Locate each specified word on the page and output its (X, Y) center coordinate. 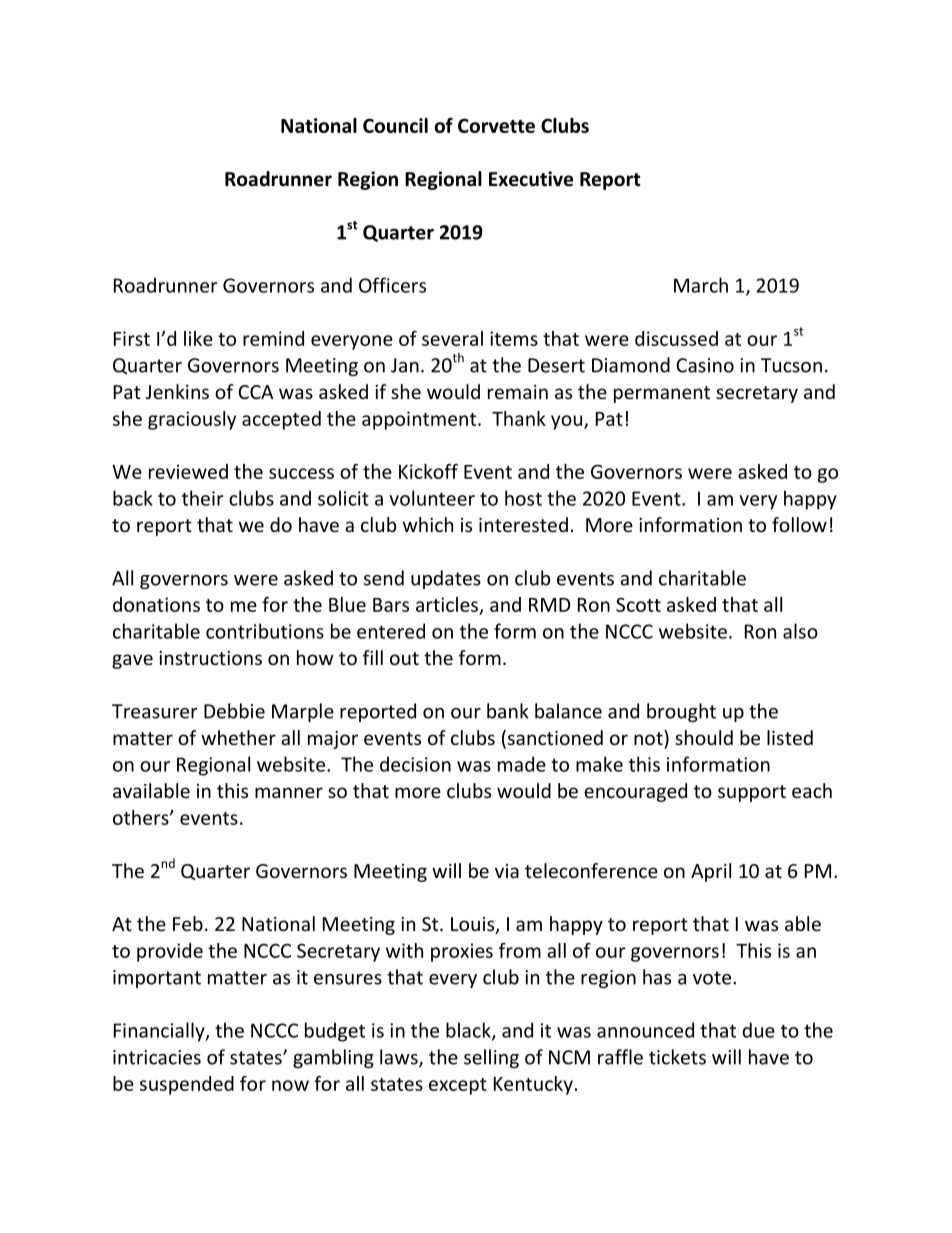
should (704, 737)
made (522, 764)
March (701, 285)
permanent (662, 394)
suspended (187, 1085)
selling (491, 1058)
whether (238, 737)
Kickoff (428, 471)
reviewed (188, 471)
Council (395, 125)
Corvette (496, 125)
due (758, 1030)
